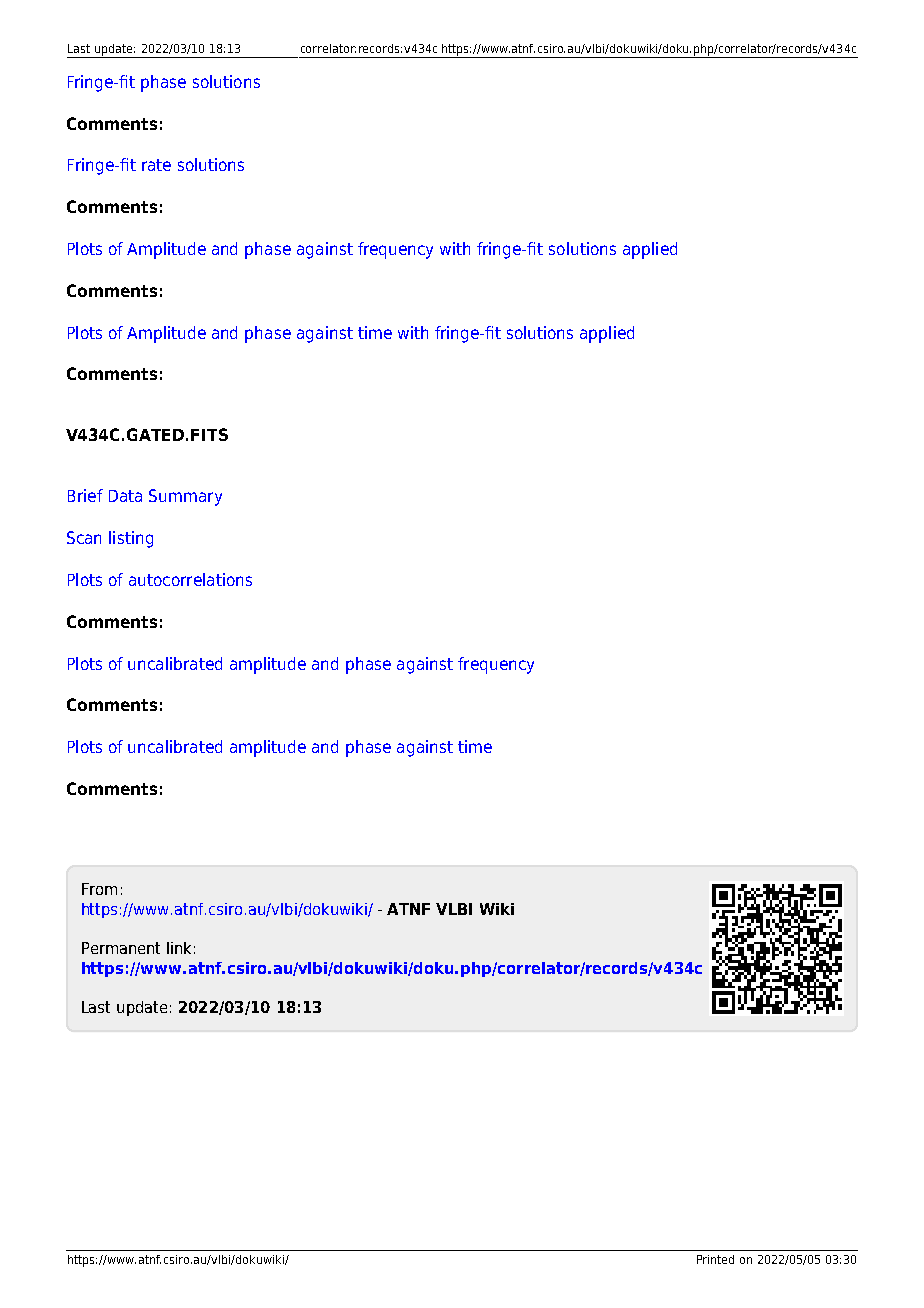 The height and width of the document is (1308, 924). Describe the element at coordinates (99, 889) in the document. I see `From` at that location.
